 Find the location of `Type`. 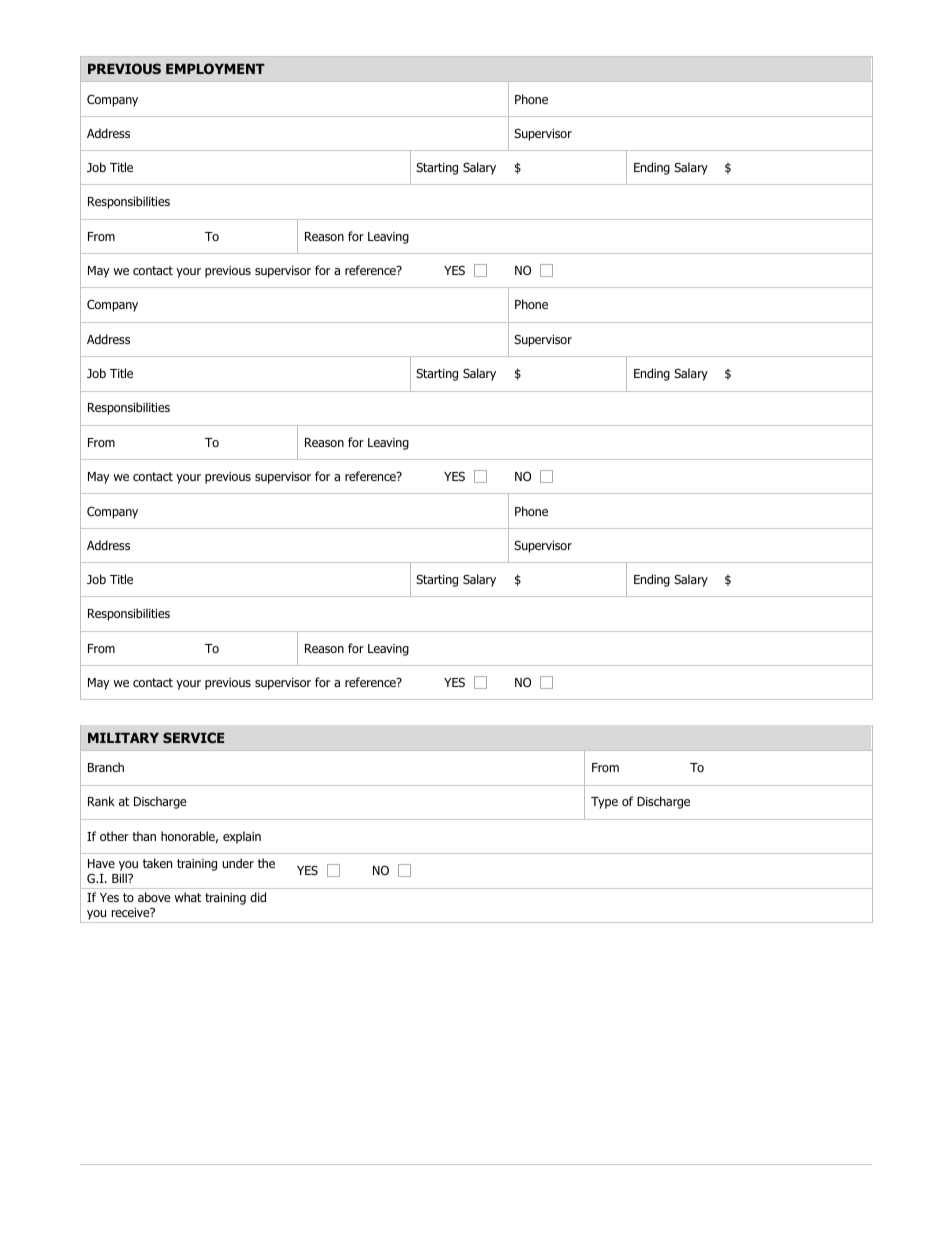

Type is located at coordinates (604, 803).
